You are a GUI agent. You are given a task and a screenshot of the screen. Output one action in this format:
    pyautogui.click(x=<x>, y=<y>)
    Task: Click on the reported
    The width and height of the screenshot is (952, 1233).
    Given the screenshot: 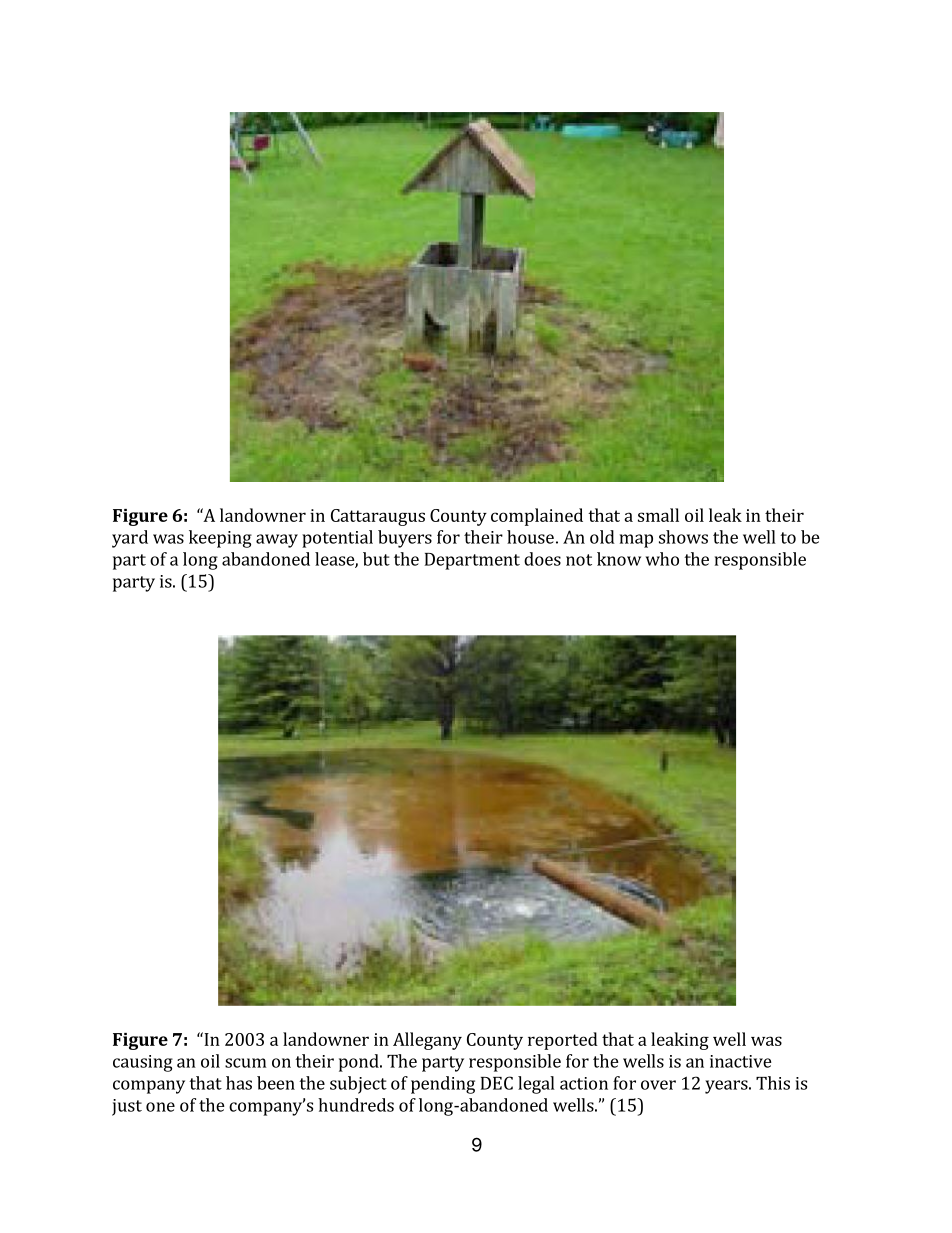 What is the action you would take?
    pyautogui.click(x=563, y=1041)
